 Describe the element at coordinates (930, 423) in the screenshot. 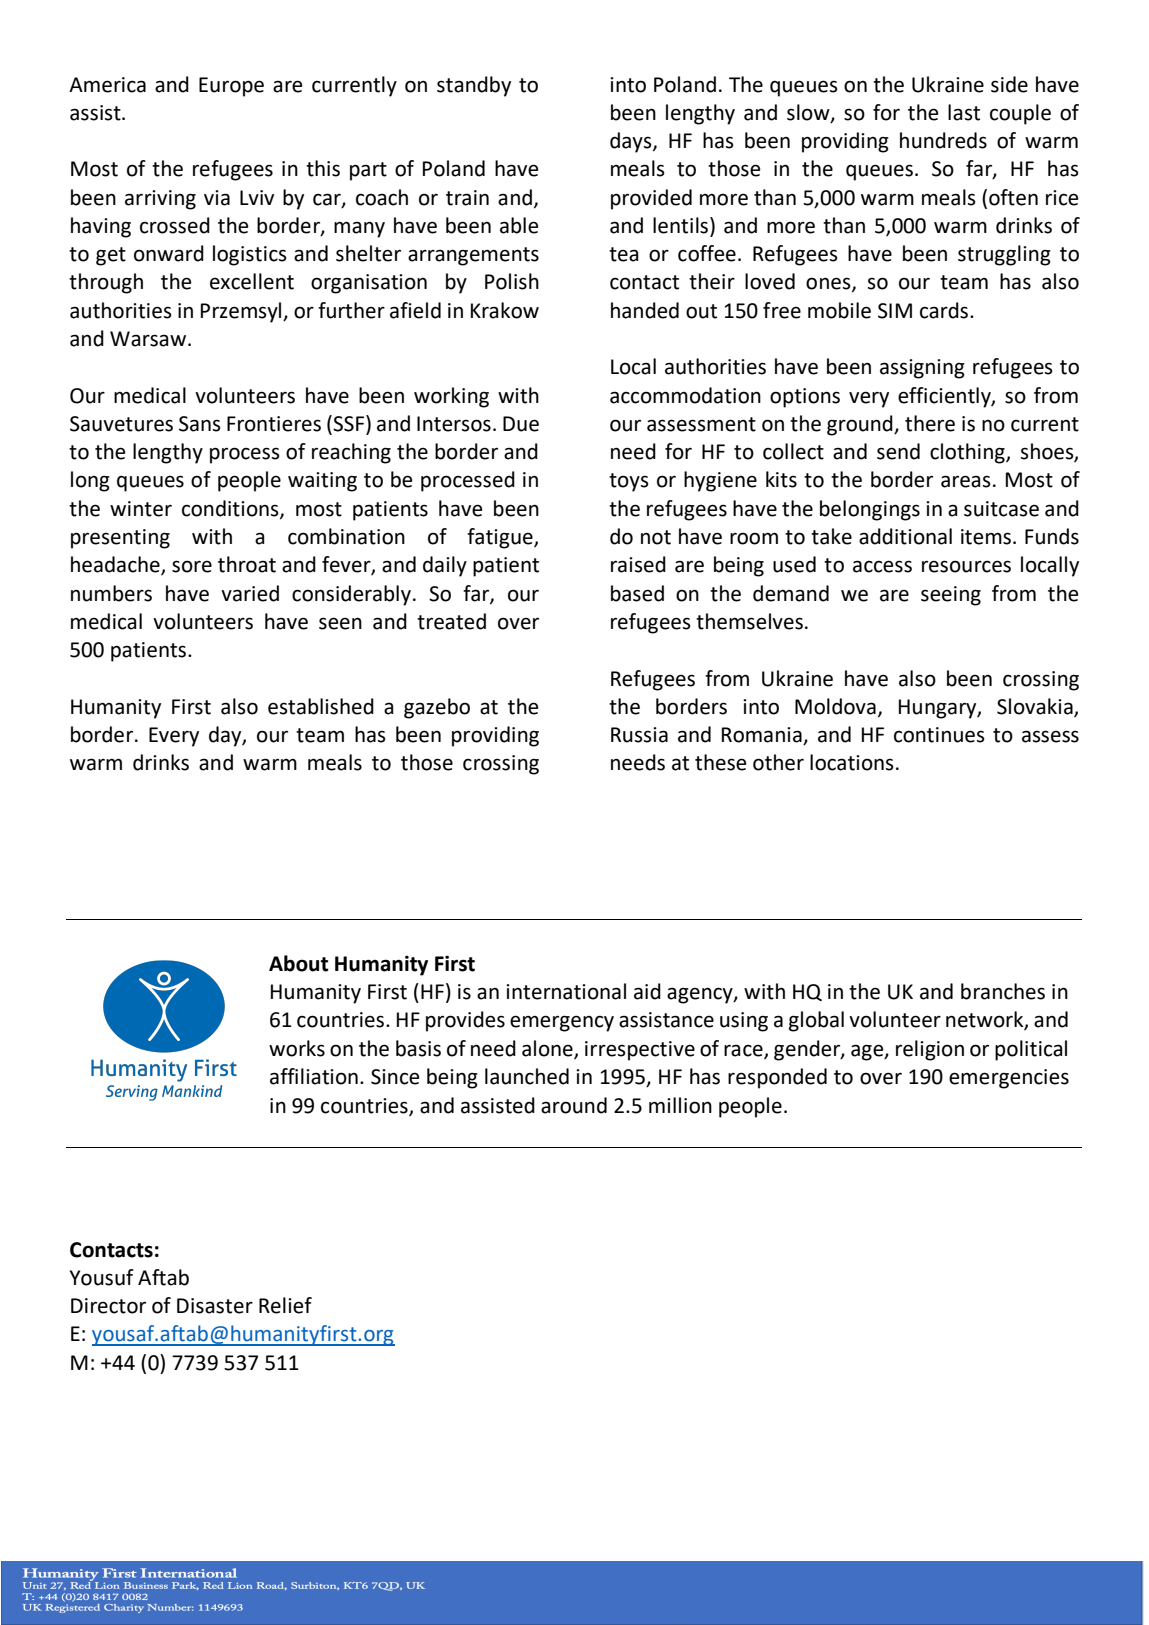

I see `there` at that location.
